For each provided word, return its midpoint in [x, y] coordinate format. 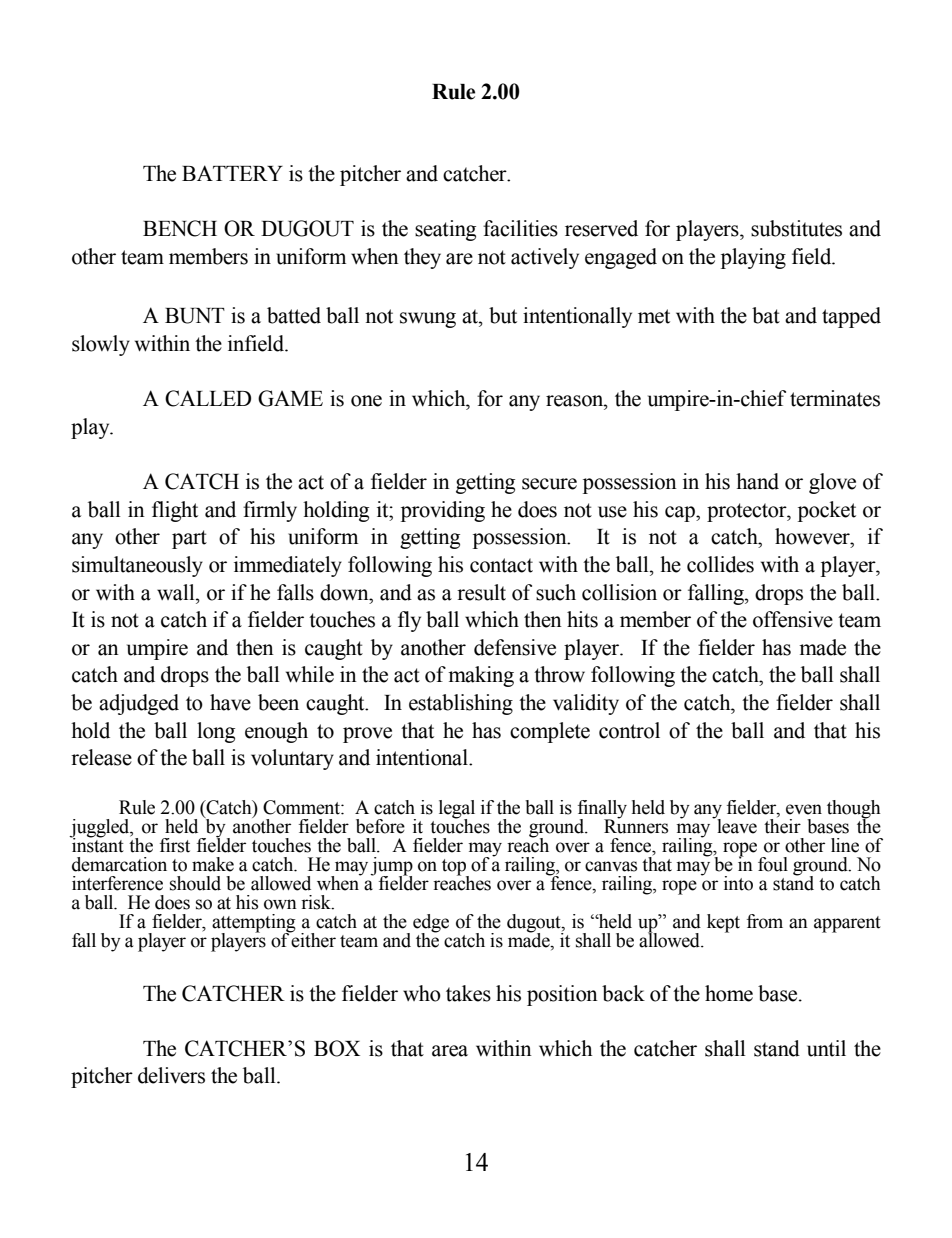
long [216, 732]
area [450, 1051]
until [826, 1048]
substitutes [796, 228]
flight [175, 511]
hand [757, 481]
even [804, 809]
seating [445, 230]
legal [457, 810]
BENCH [180, 228]
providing [443, 511]
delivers [171, 1075]
